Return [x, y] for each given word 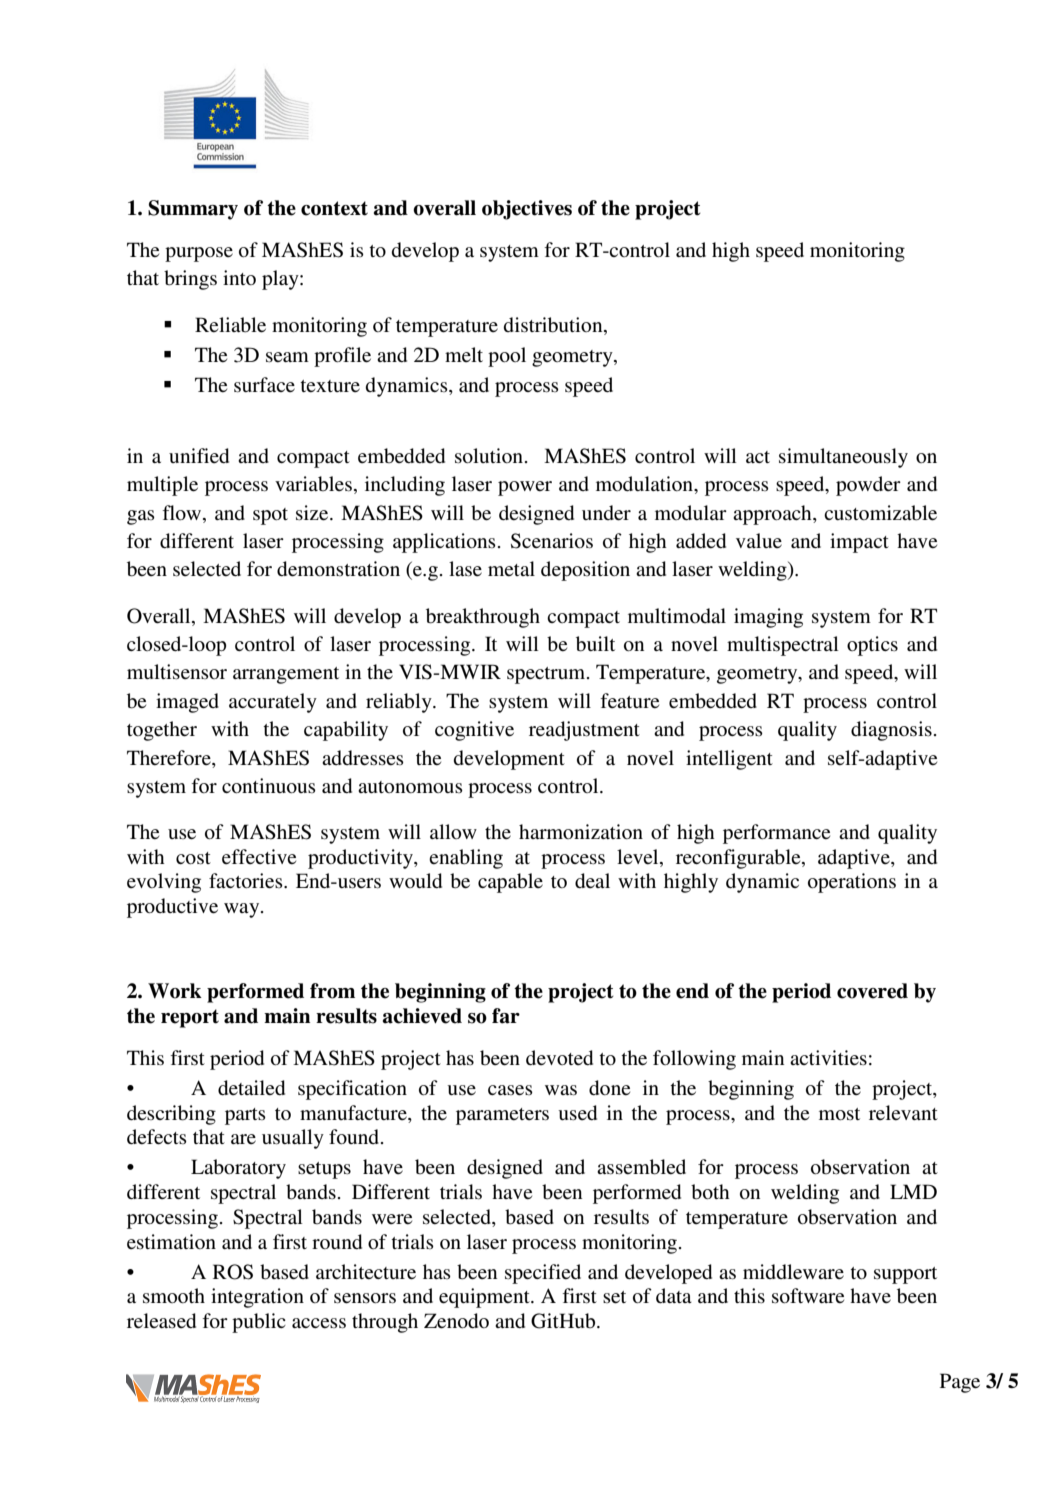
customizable [880, 513]
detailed [251, 1088]
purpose [199, 254]
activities [828, 1058]
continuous [269, 786]
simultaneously [843, 458]
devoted [559, 1057]
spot [270, 516]
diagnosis [891, 731]
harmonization [581, 831]
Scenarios [552, 541]
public [259, 1323]
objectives [527, 210]
